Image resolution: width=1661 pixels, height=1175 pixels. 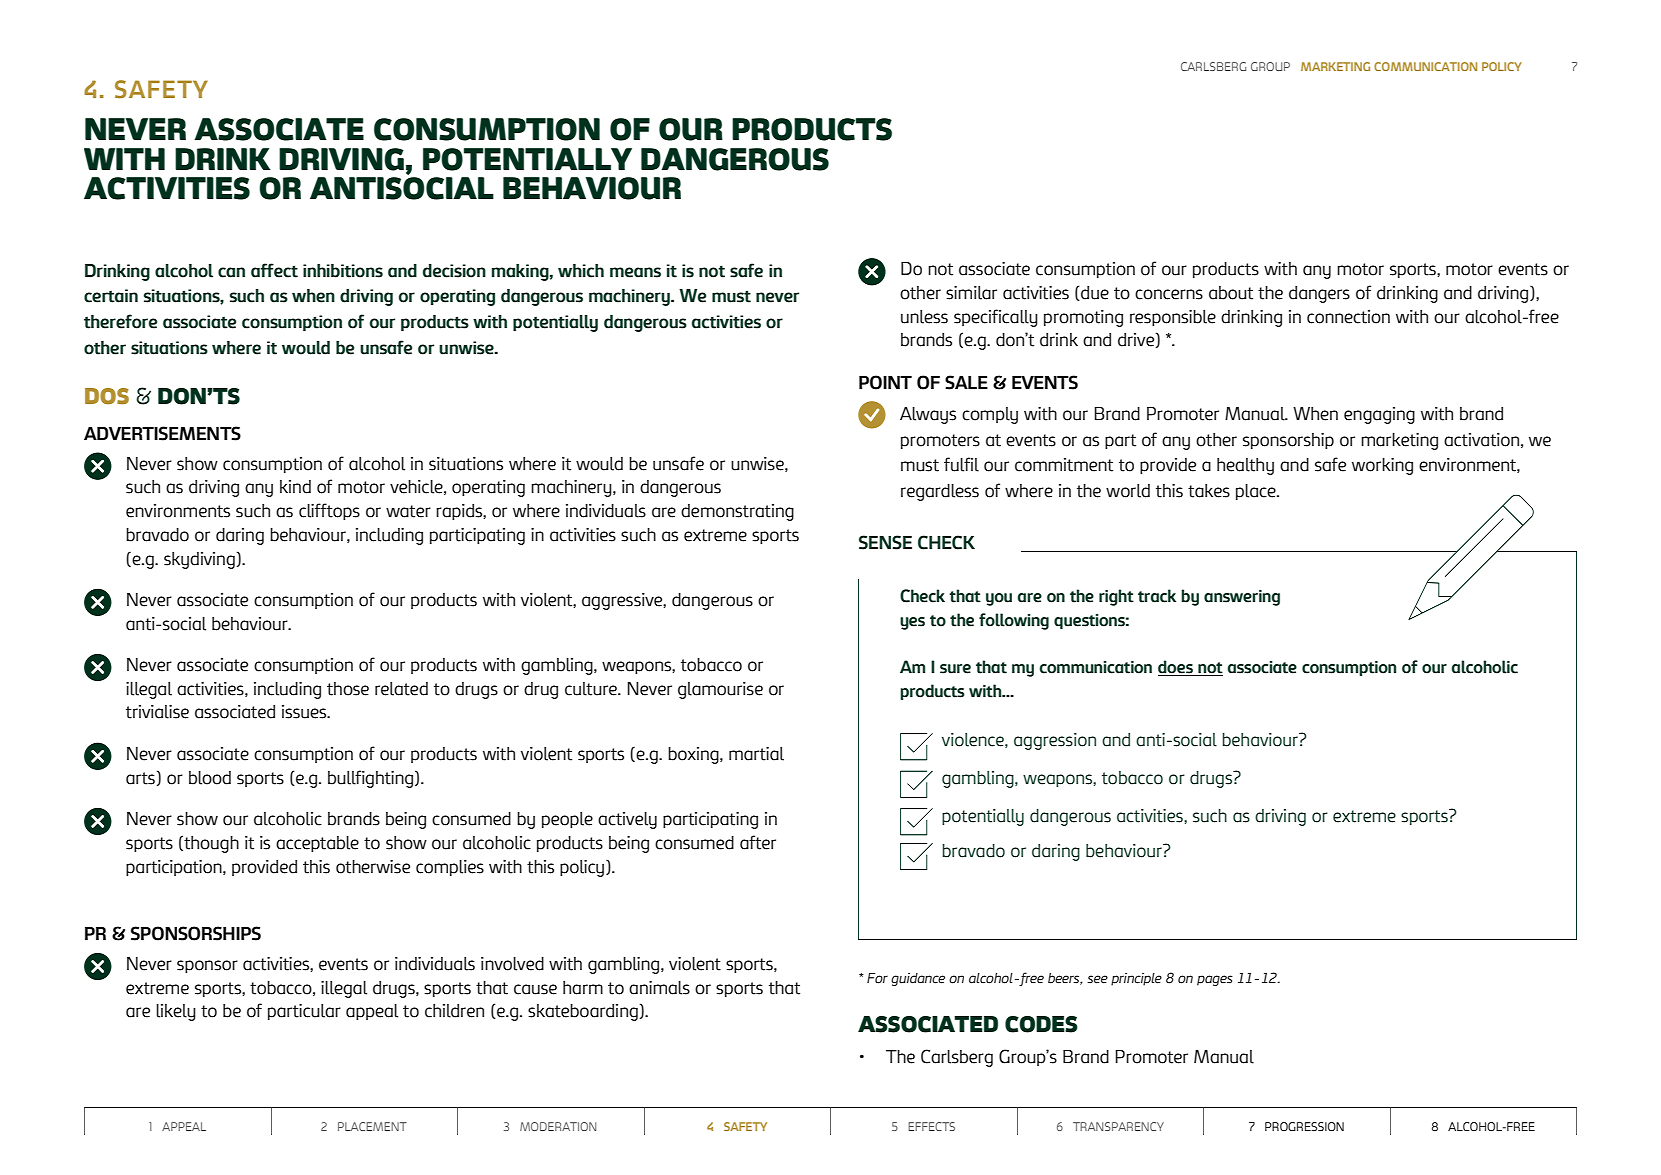 I want to click on demonstrating, so click(x=737, y=512).
